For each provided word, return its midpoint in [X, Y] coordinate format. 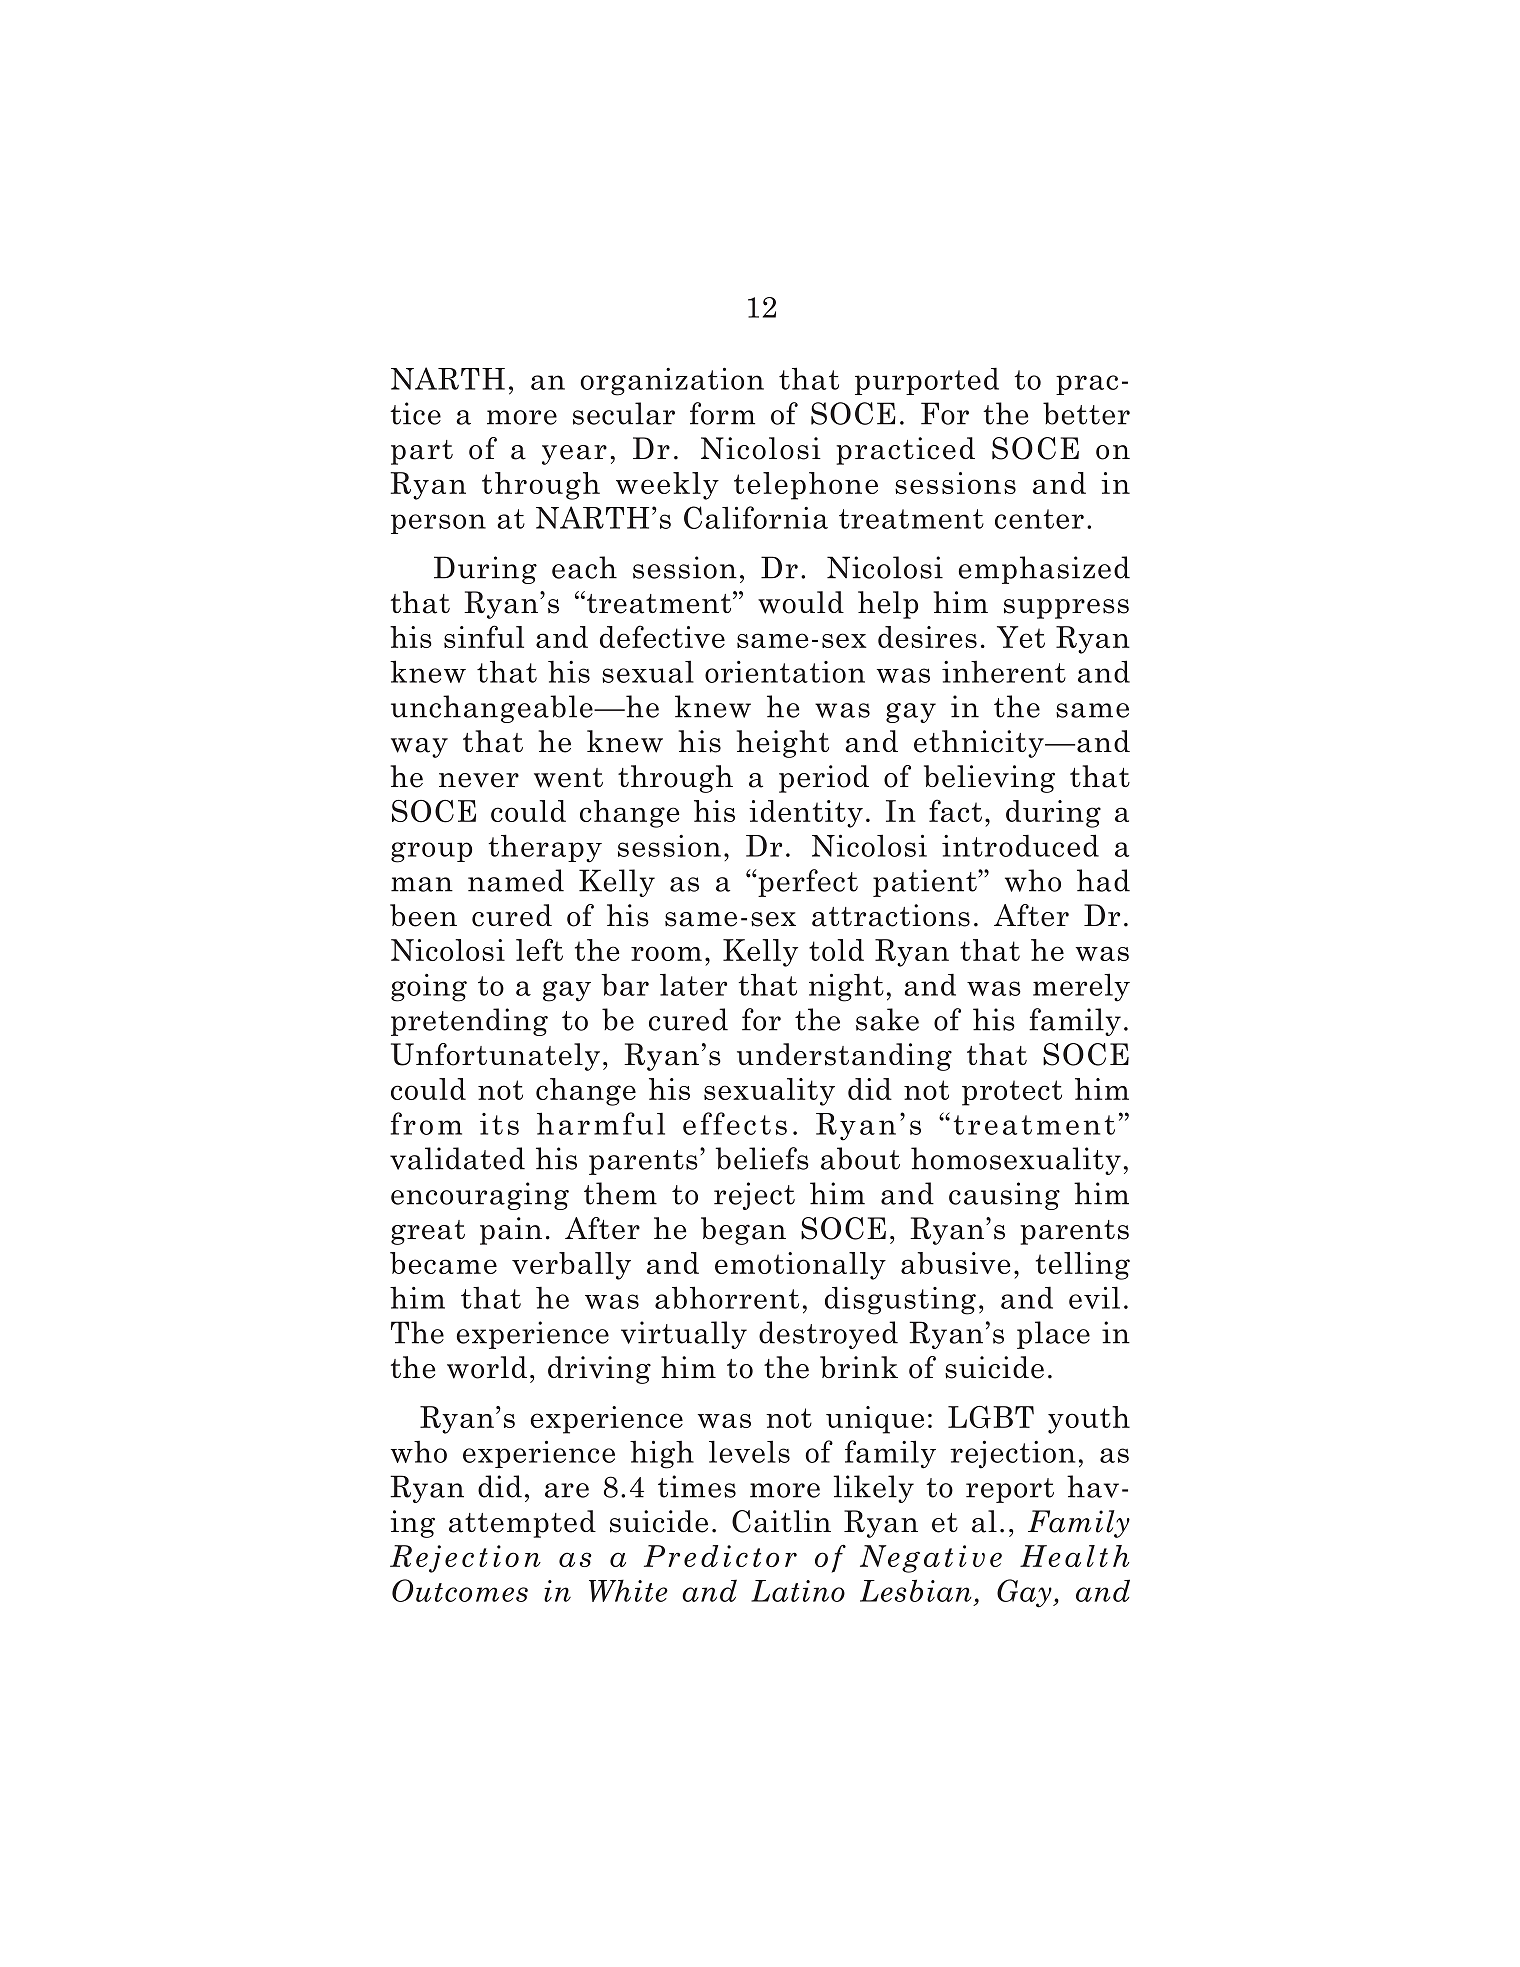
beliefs [762, 1158]
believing [989, 779]
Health [1074, 1556]
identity [806, 814]
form [722, 413]
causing [1004, 1196]
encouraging [480, 1196]
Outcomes [460, 1590]
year [574, 455]
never [479, 780]
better [1086, 413]
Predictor [720, 1556]
